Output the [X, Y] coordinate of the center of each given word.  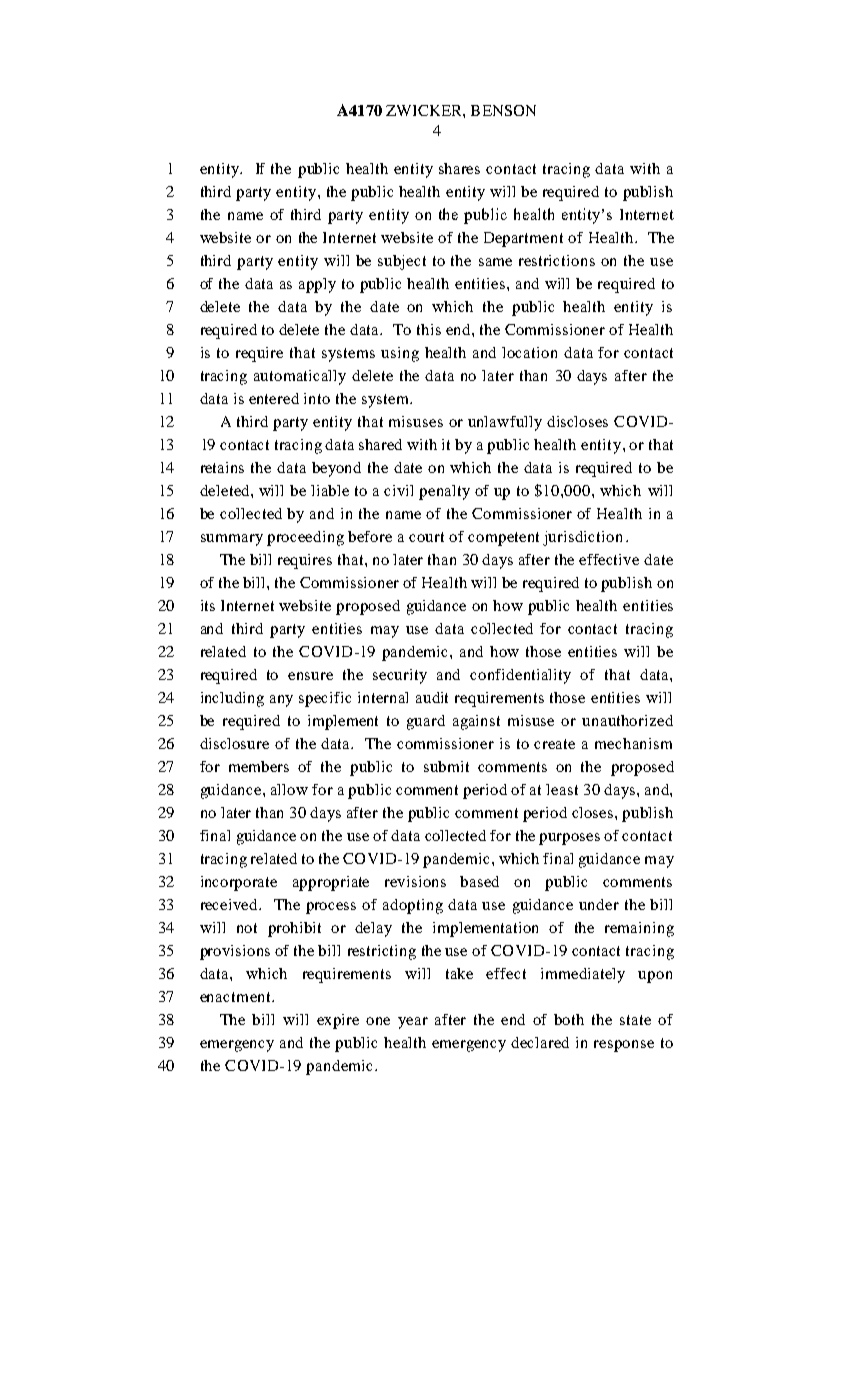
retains [222, 467]
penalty [444, 492]
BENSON [503, 110]
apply [317, 285]
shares [459, 168]
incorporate [239, 883]
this [429, 329]
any [281, 701]
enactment [236, 997]
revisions [415, 881]
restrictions [557, 260]
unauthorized [627, 720]
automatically [300, 377]
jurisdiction [582, 538]
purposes [569, 839]
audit [432, 697]
